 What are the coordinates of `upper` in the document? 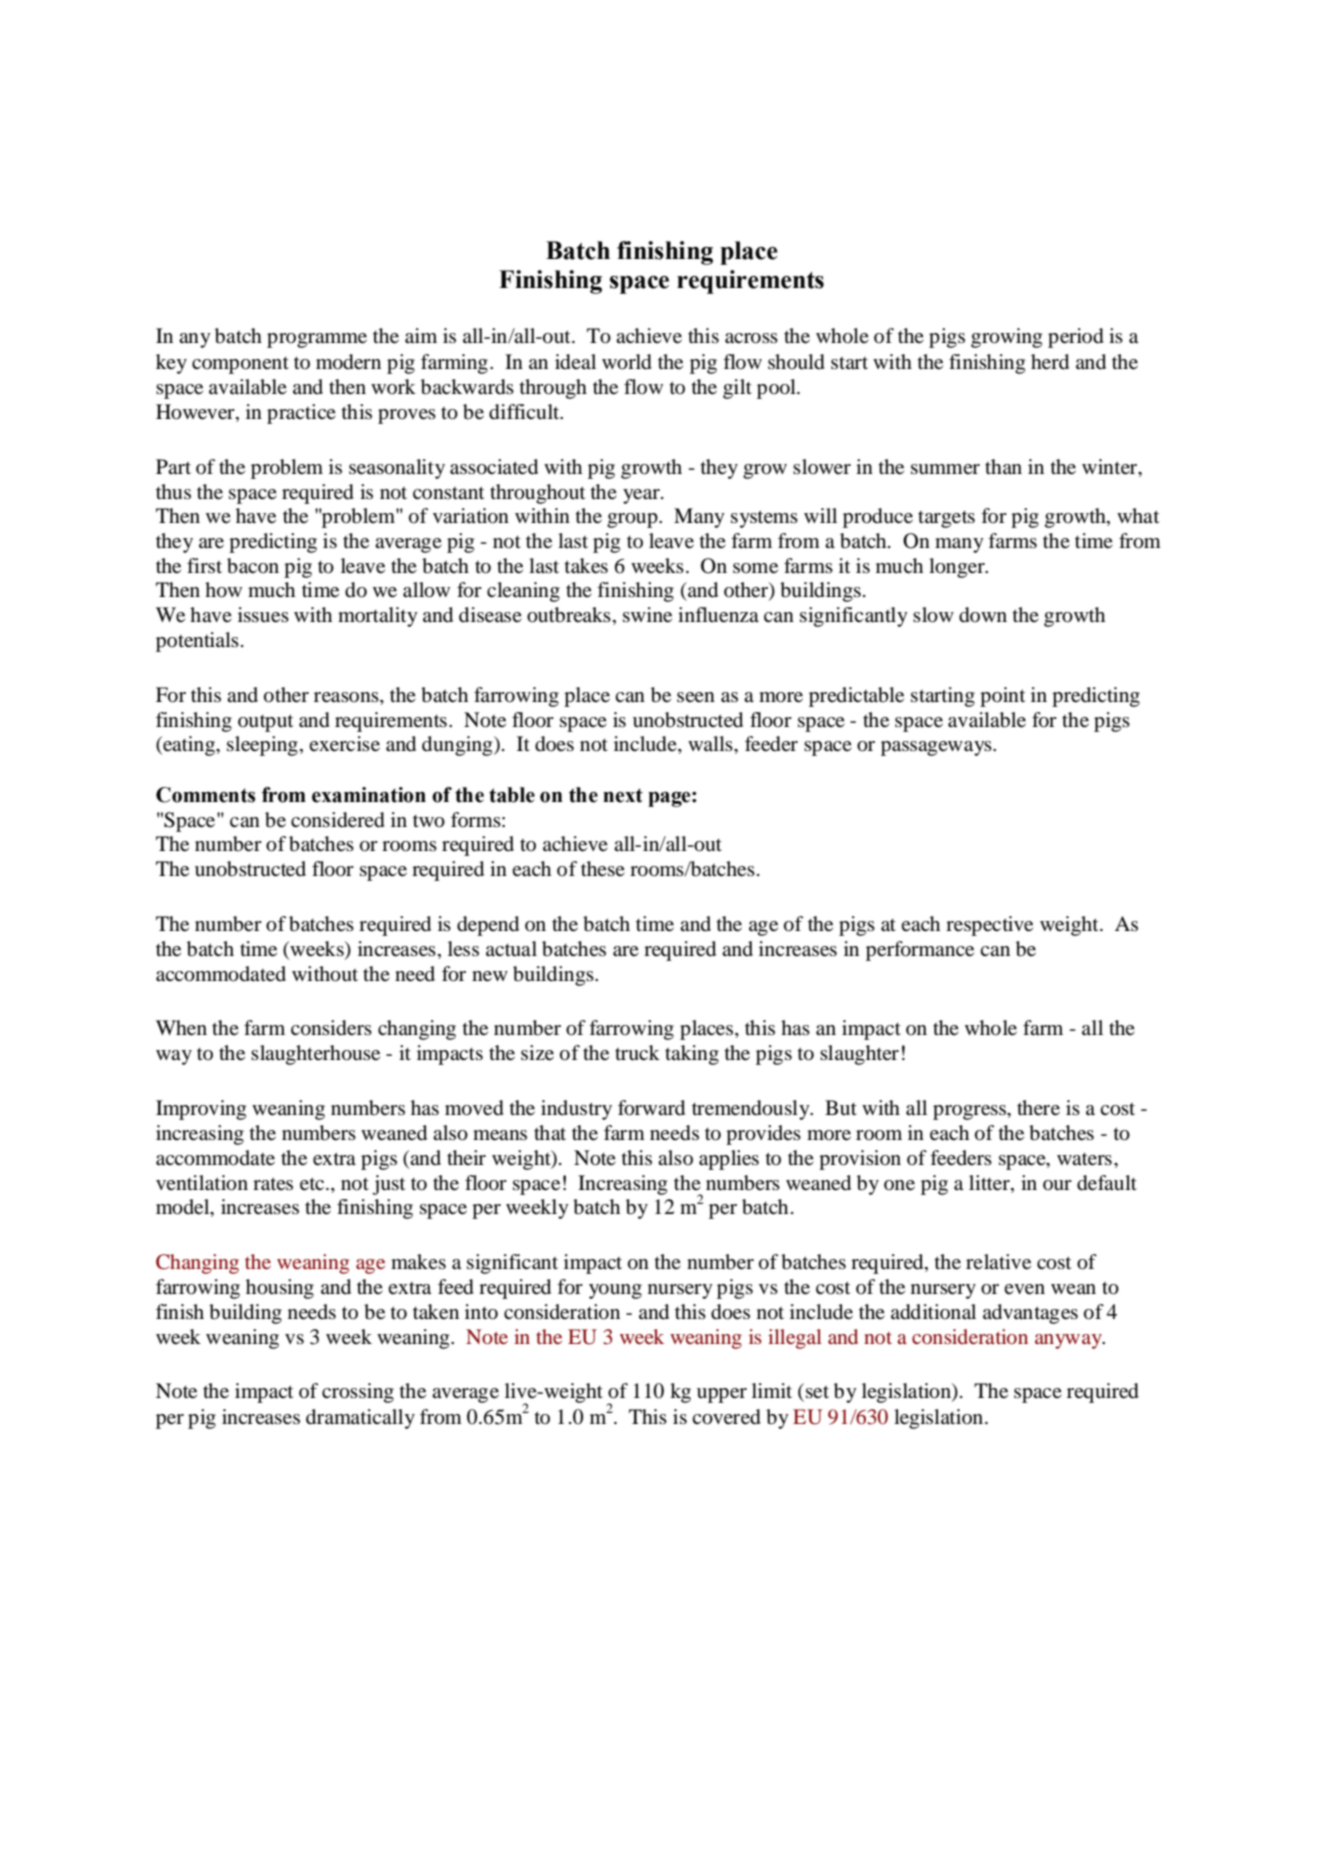 It's located at (722, 1395).
